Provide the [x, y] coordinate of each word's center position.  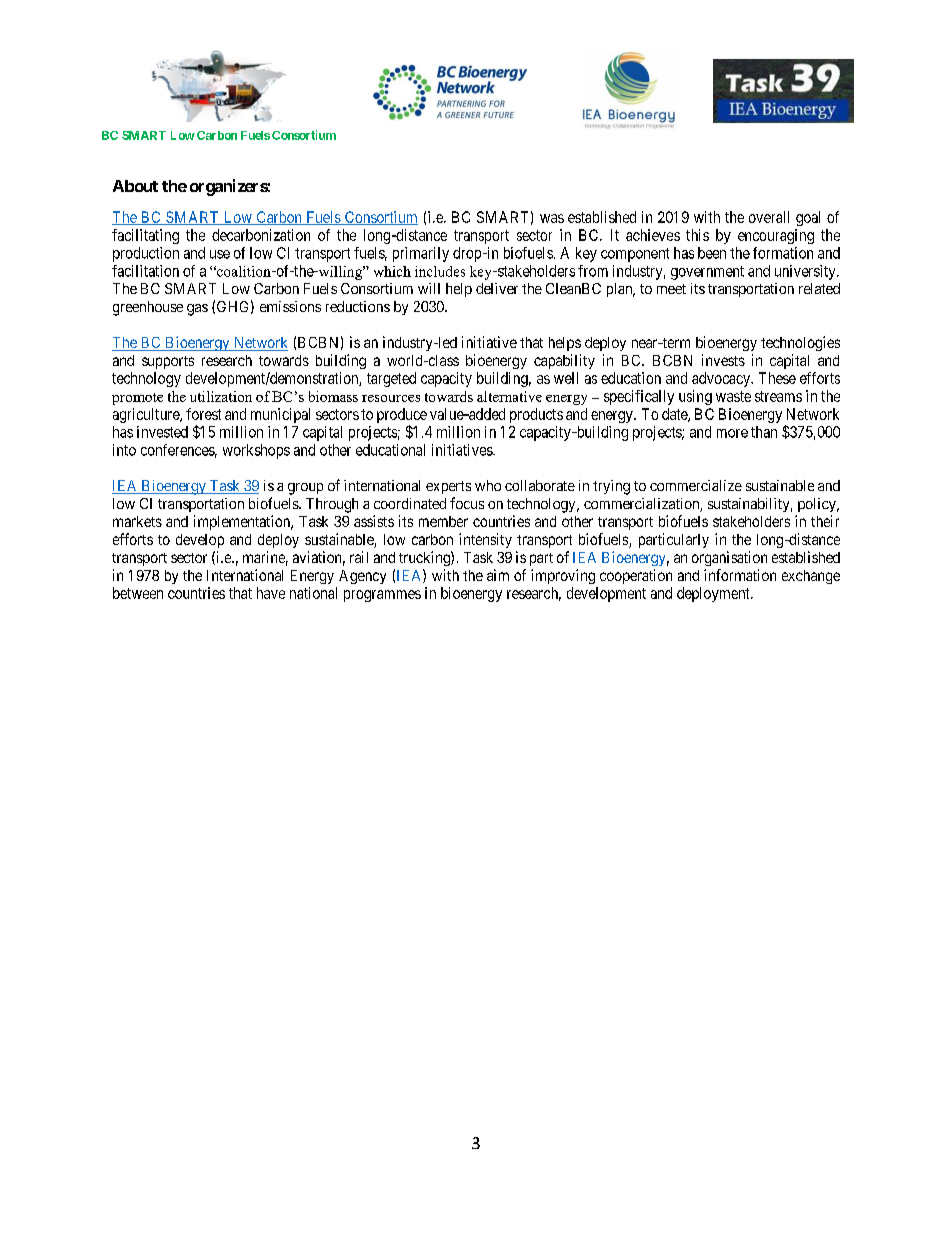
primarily [421, 254]
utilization [221, 396]
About [135, 186]
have [271, 593]
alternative [509, 396]
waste [733, 396]
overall [769, 217]
